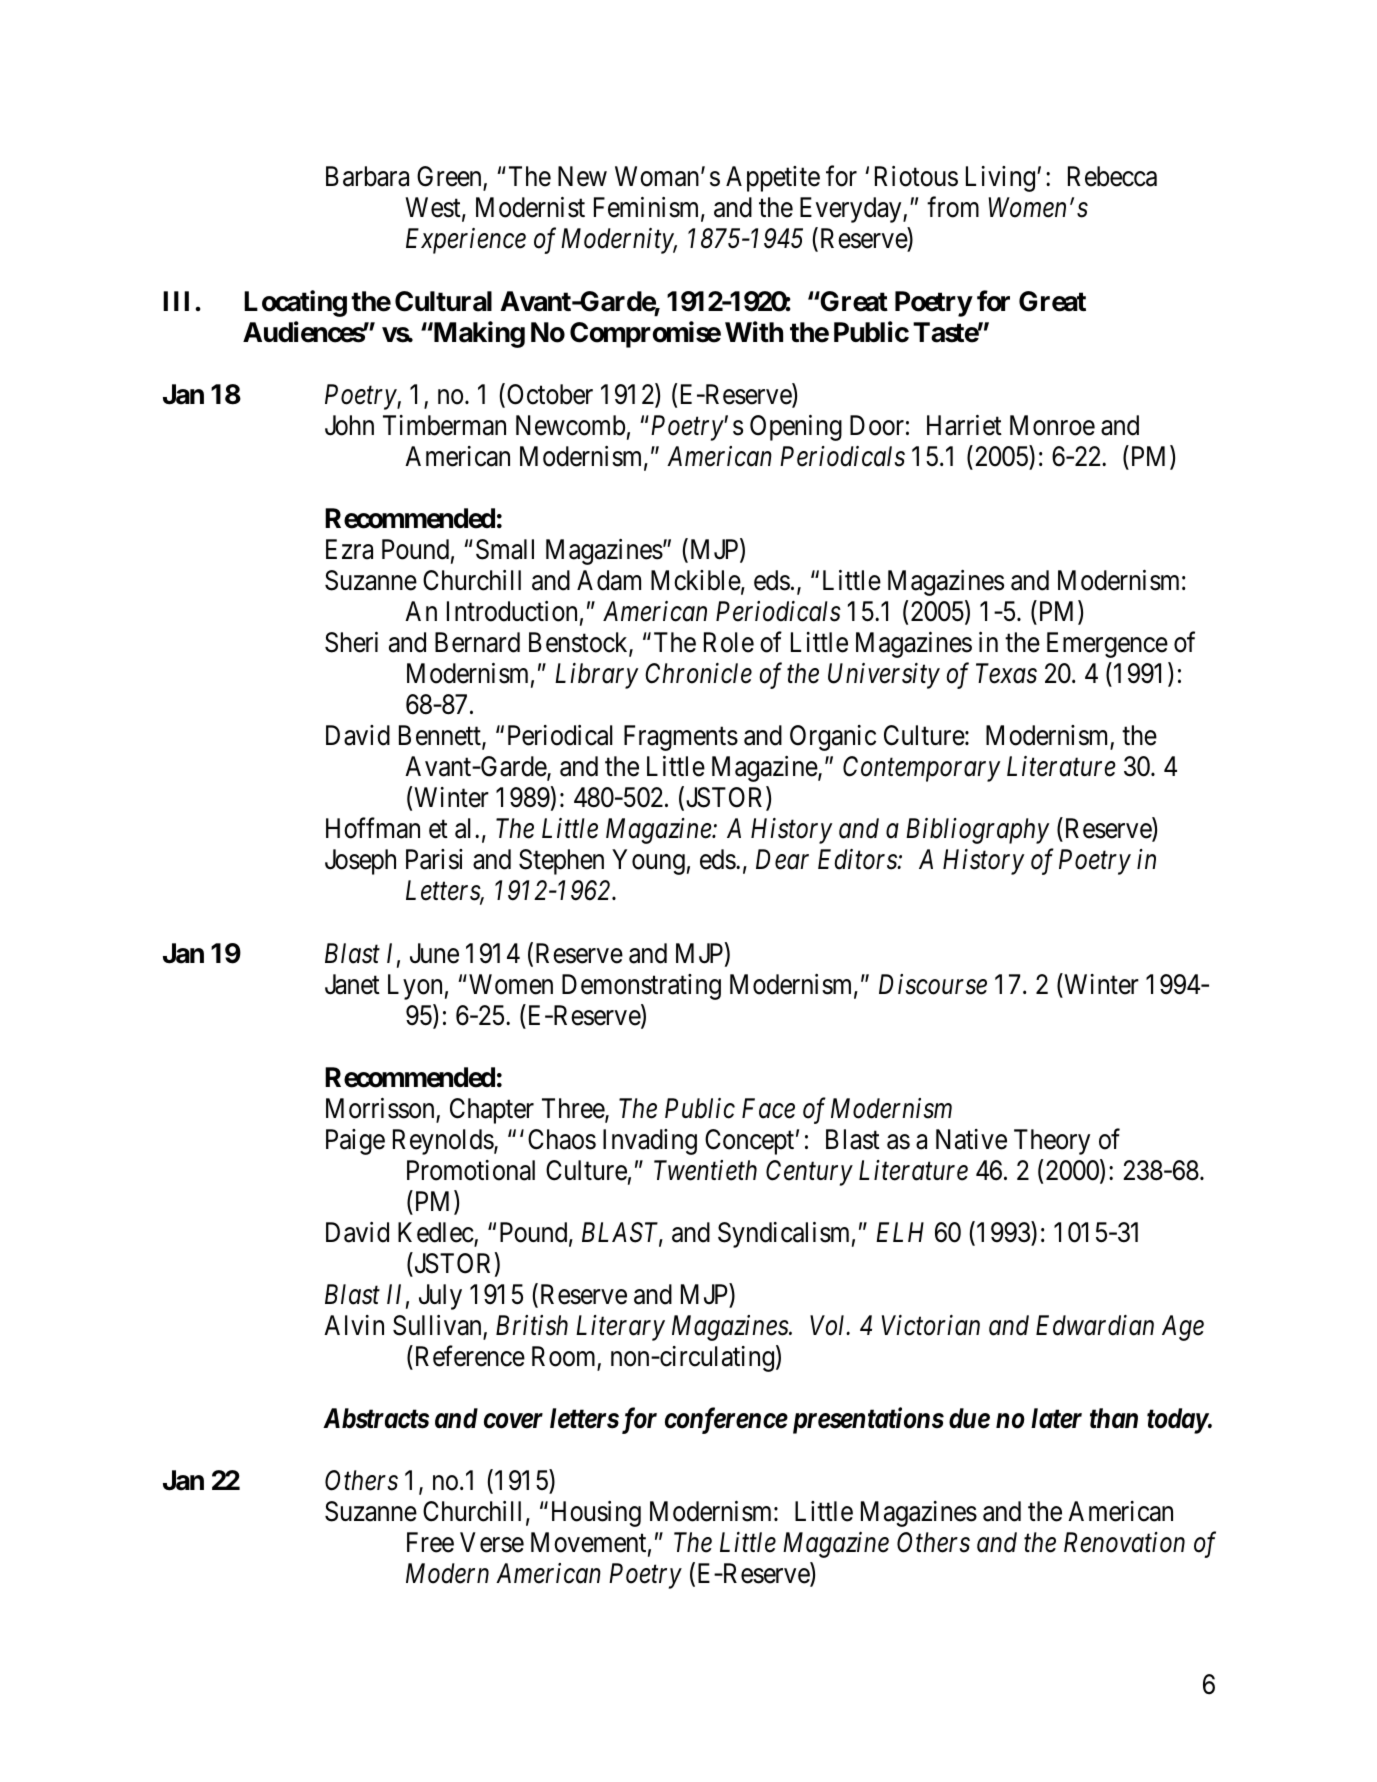 The height and width of the screenshot is (1782, 1377). What do you see at coordinates (1124, 1543) in the screenshot?
I see `Renovation` at bounding box center [1124, 1543].
